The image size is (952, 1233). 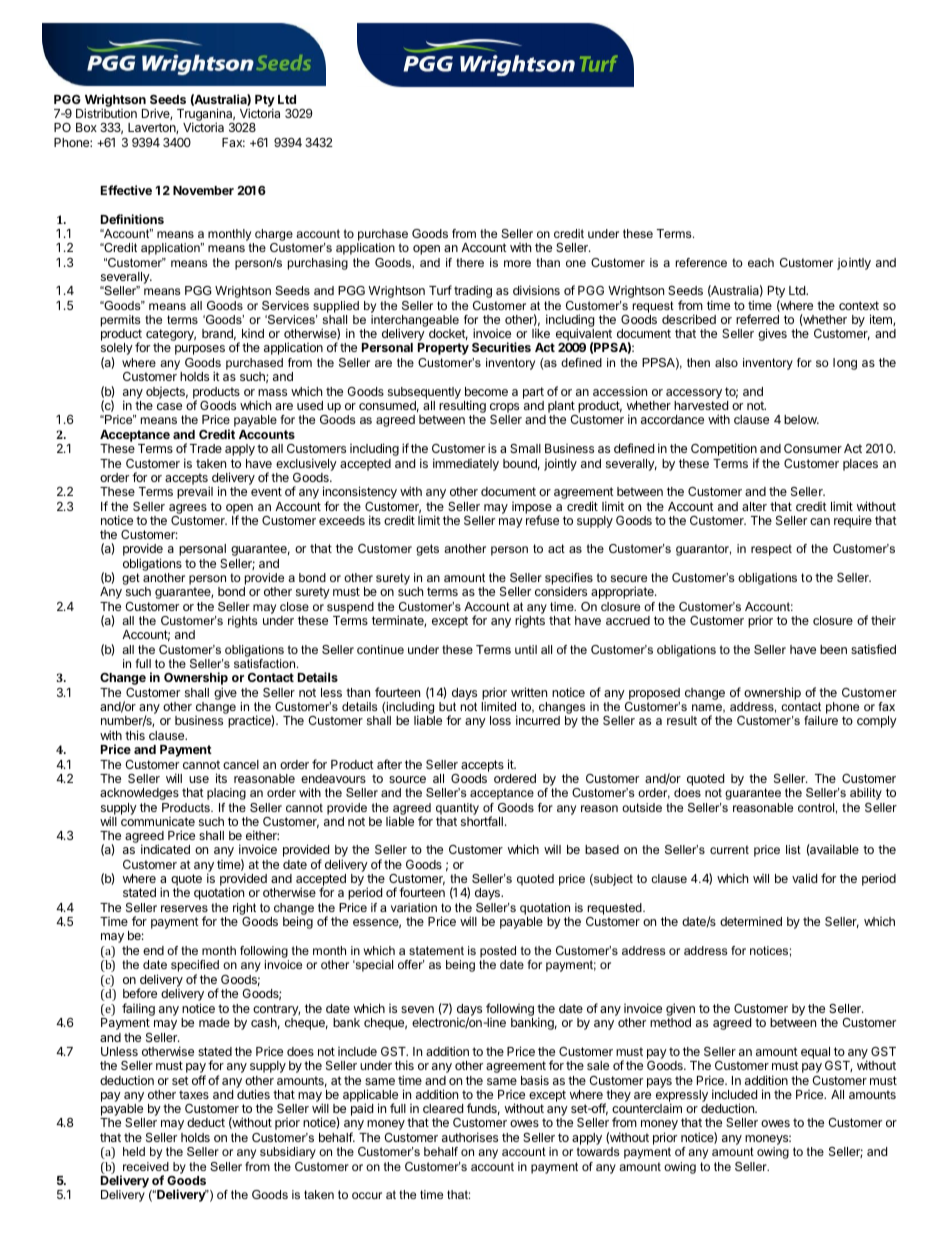 What do you see at coordinates (203, 190) in the image?
I see `November` at bounding box center [203, 190].
